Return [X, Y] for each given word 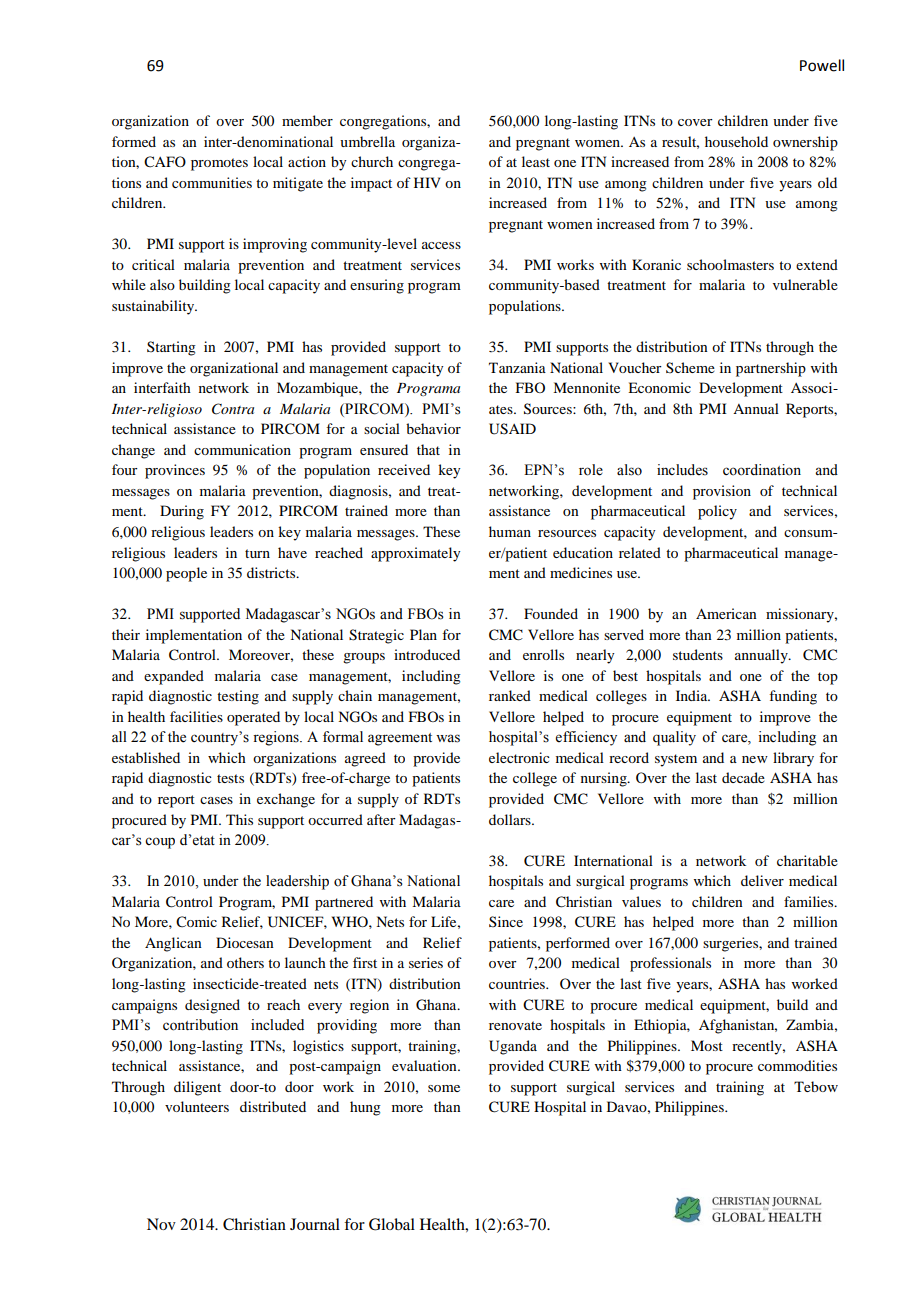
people [186, 574]
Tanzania [517, 367]
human [510, 531]
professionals [670, 964]
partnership [771, 369]
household [736, 141]
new [755, 759]
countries [518, 983]
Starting [171, 348]
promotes [219, 164]
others [245, 962]
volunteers [197, 1106]
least [536, 161]
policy [717, 512]
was [448, 738]
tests [230, 778]
